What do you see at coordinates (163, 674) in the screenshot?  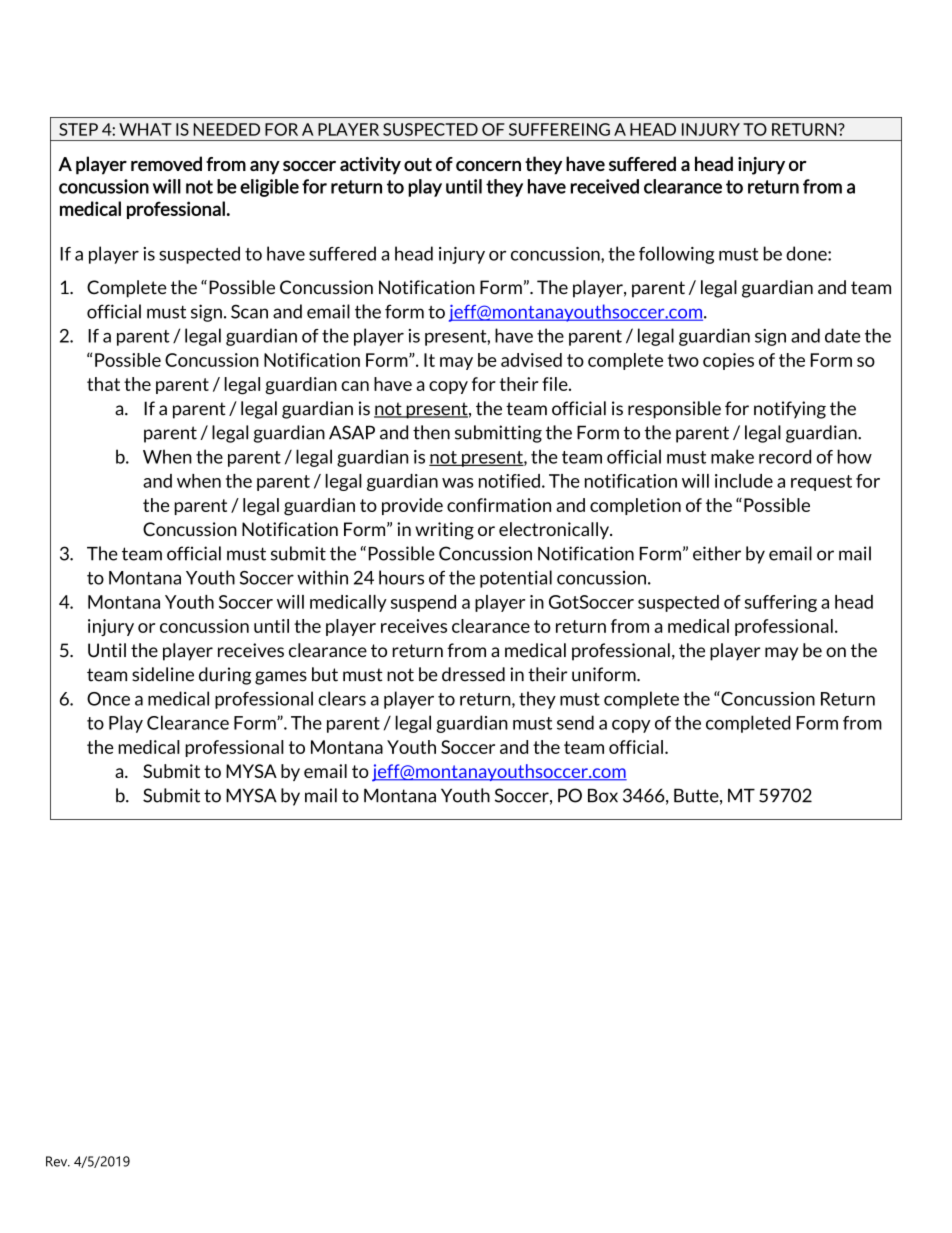 I see `sideline` at bounding box center [163, 674].
